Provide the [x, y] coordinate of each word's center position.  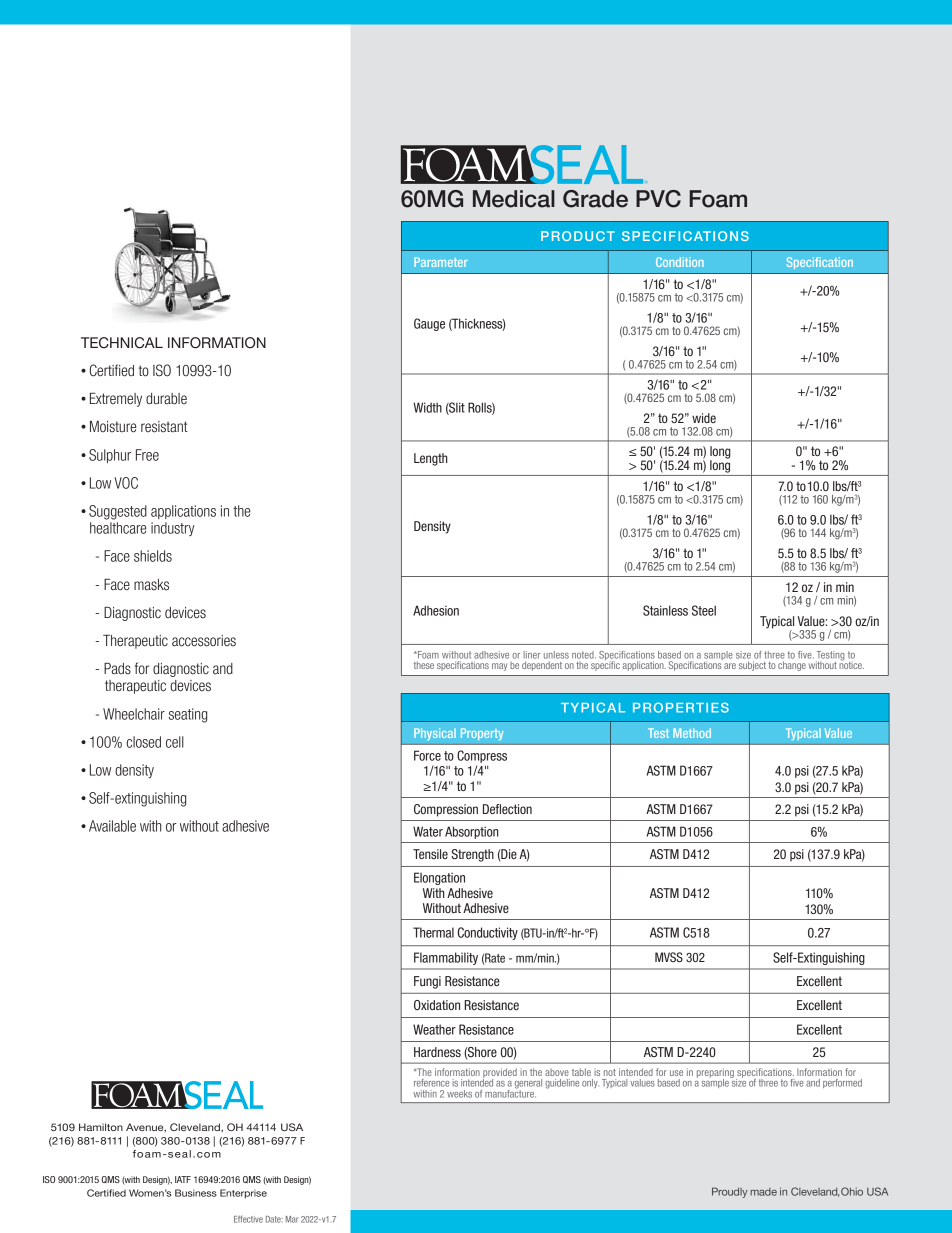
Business [196, 1193]
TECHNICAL [122, 343]
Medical [514, 199]
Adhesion [436, 610]
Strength [472, 855]
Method [692, 733]
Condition [680, 262]
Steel [704, 610]
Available [112, 826]
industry [172, 529]
